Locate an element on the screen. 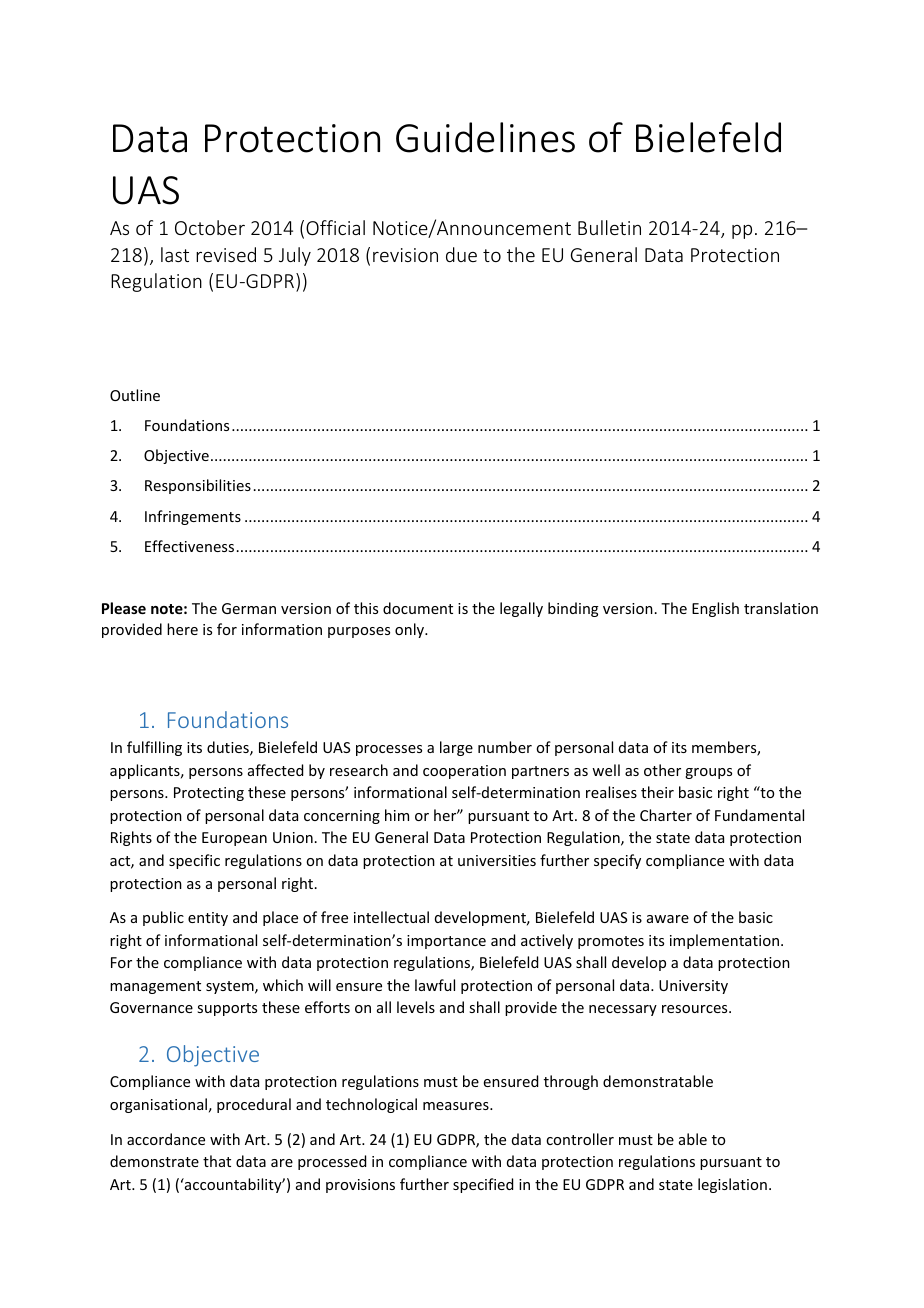 This screenshot has height=1308, width=924. importance is located at coordinates (446, 942).
